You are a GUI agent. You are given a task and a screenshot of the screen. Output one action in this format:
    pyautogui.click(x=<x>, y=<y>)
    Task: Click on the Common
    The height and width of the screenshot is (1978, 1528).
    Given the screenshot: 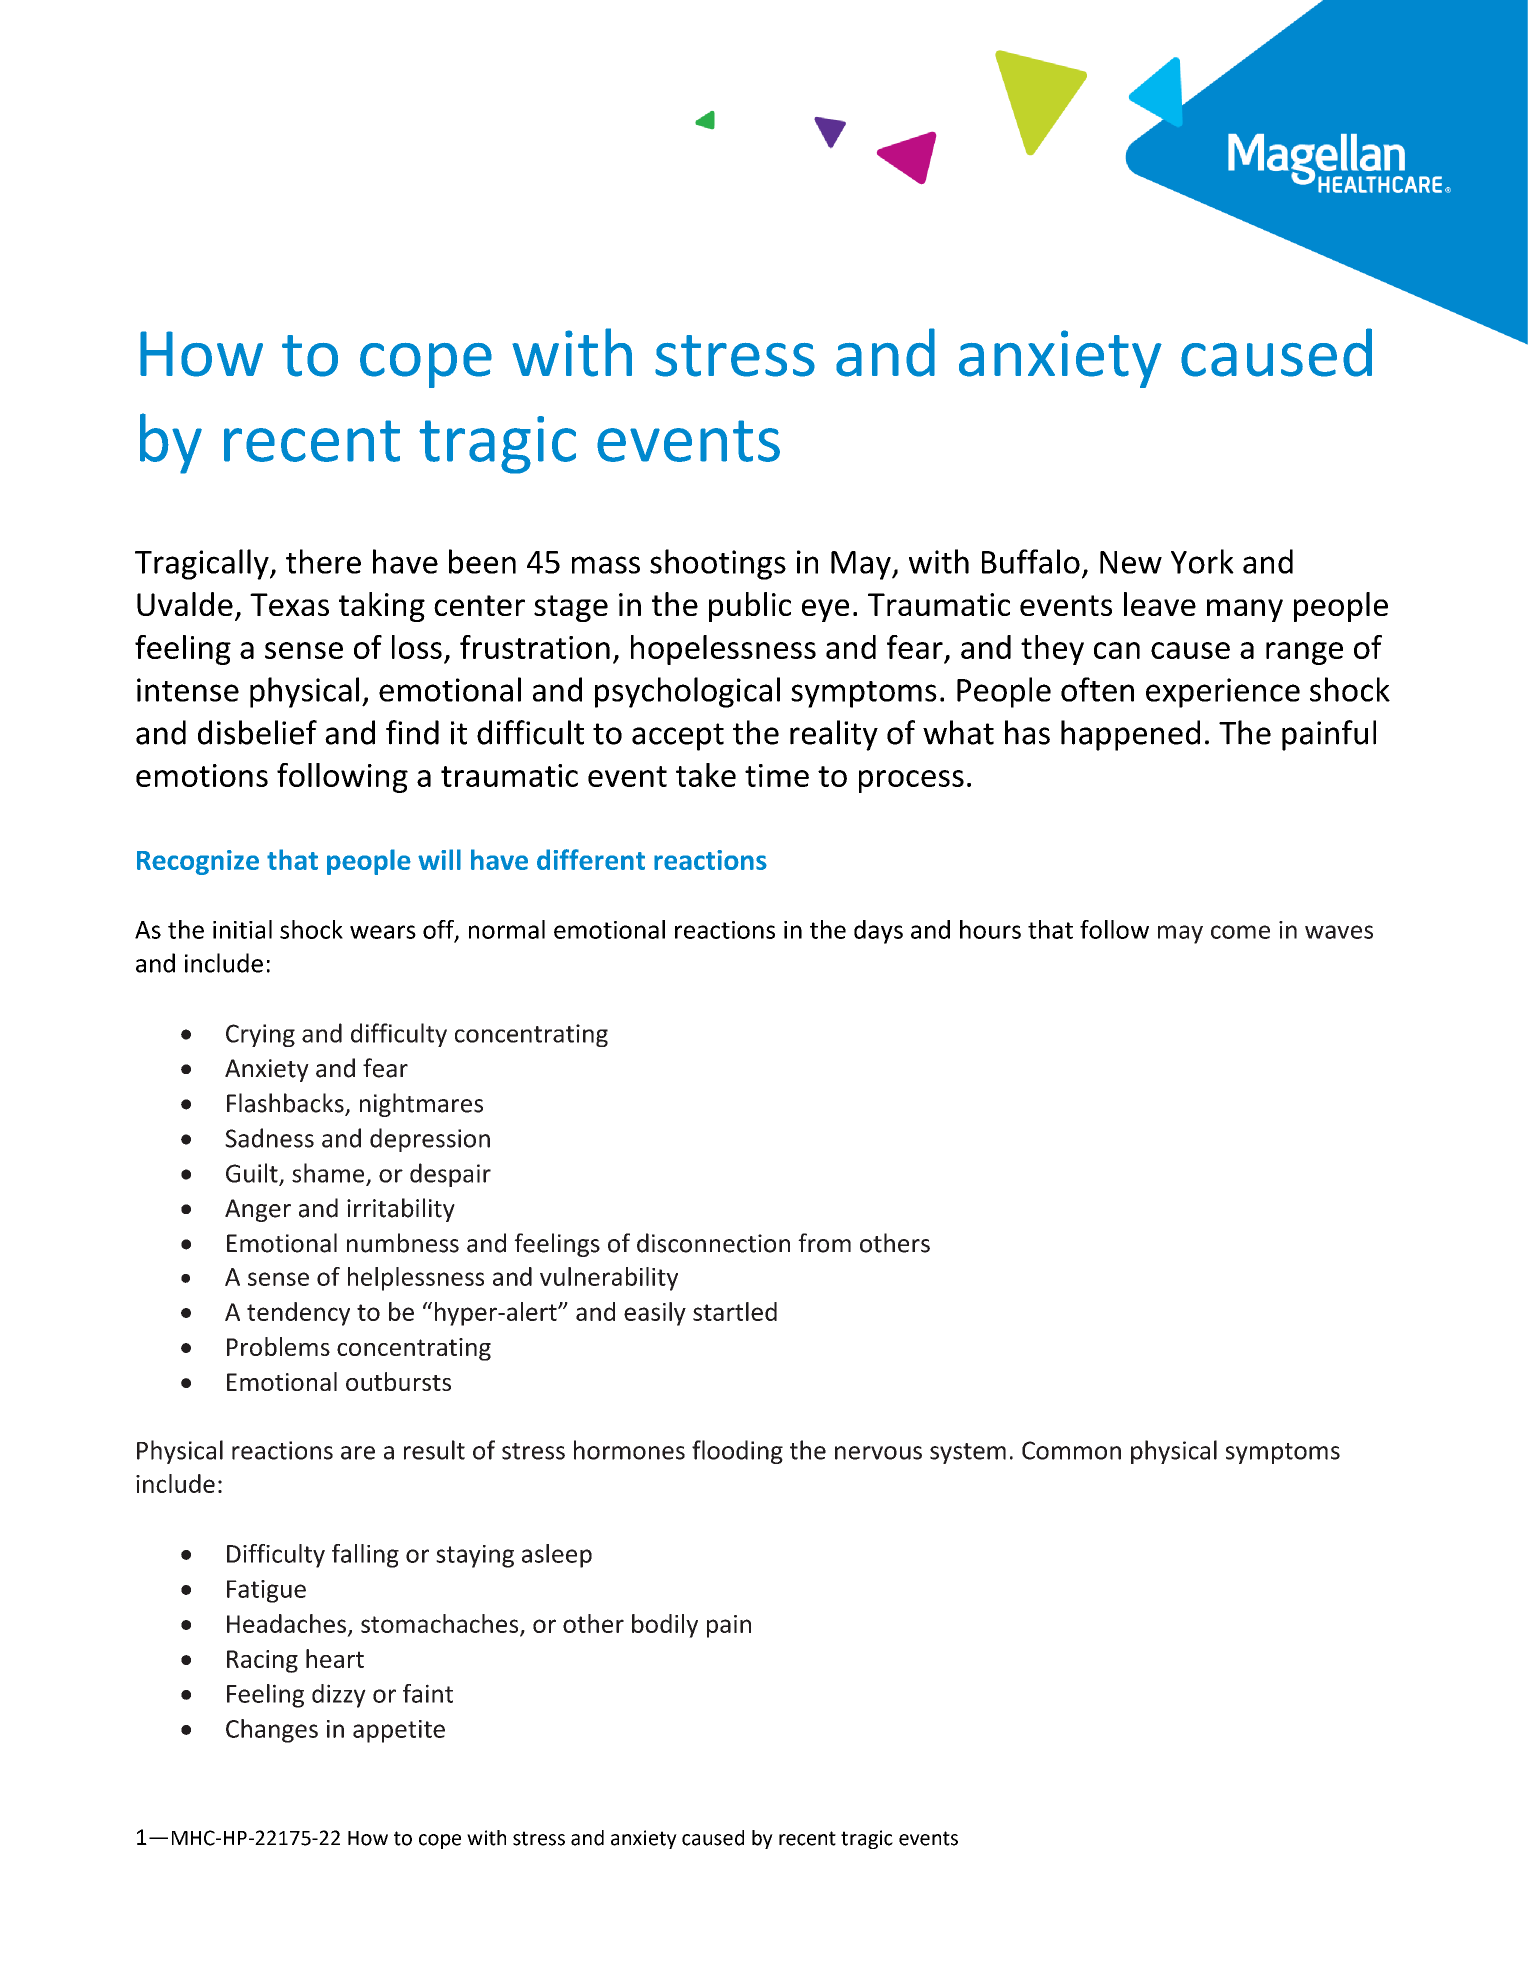 What is the action you would take?
    pyautogui.click(x=1071, y=1450)
